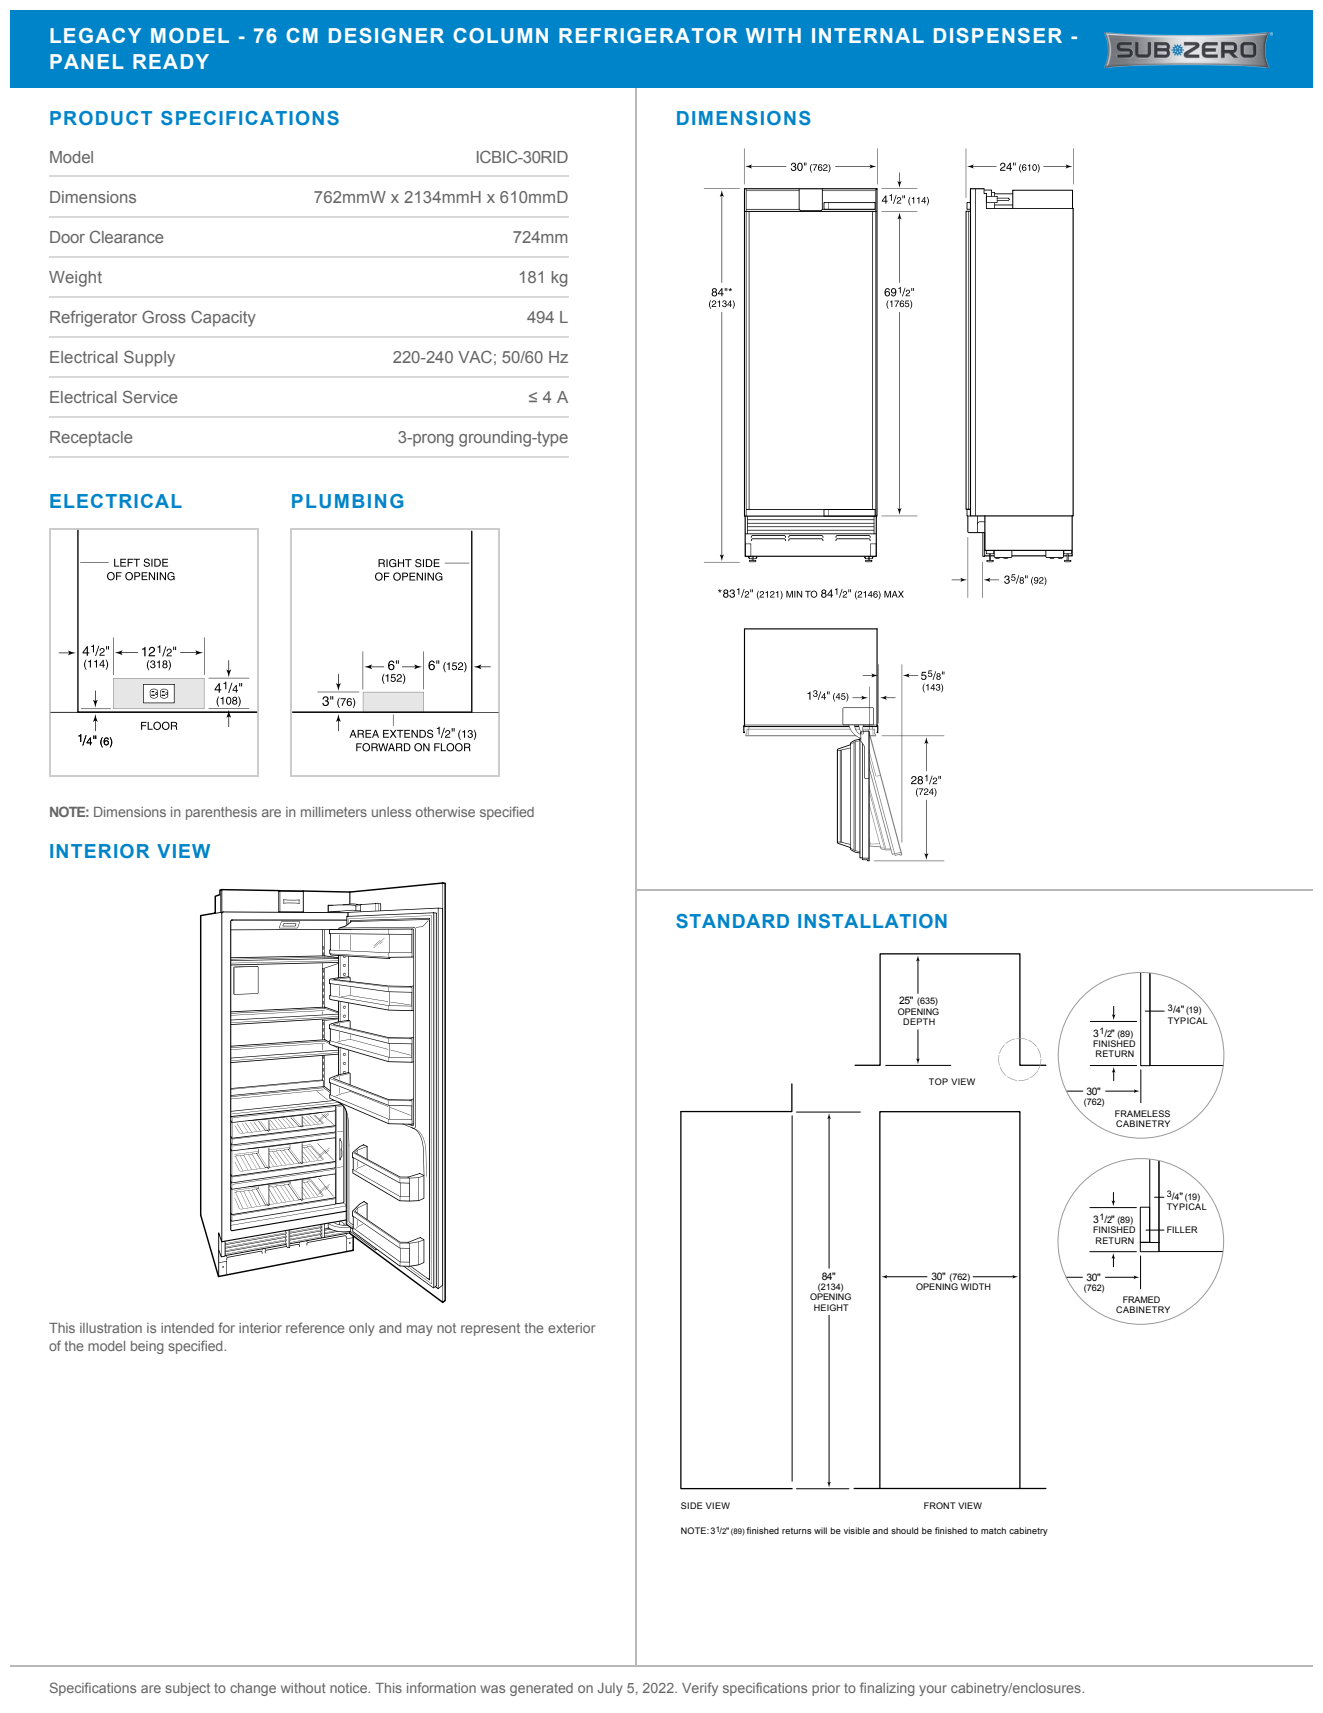  What do you see at coordinates (732, 921) in the page?
I see `STANDARD` at bounding box center [732, 921].
